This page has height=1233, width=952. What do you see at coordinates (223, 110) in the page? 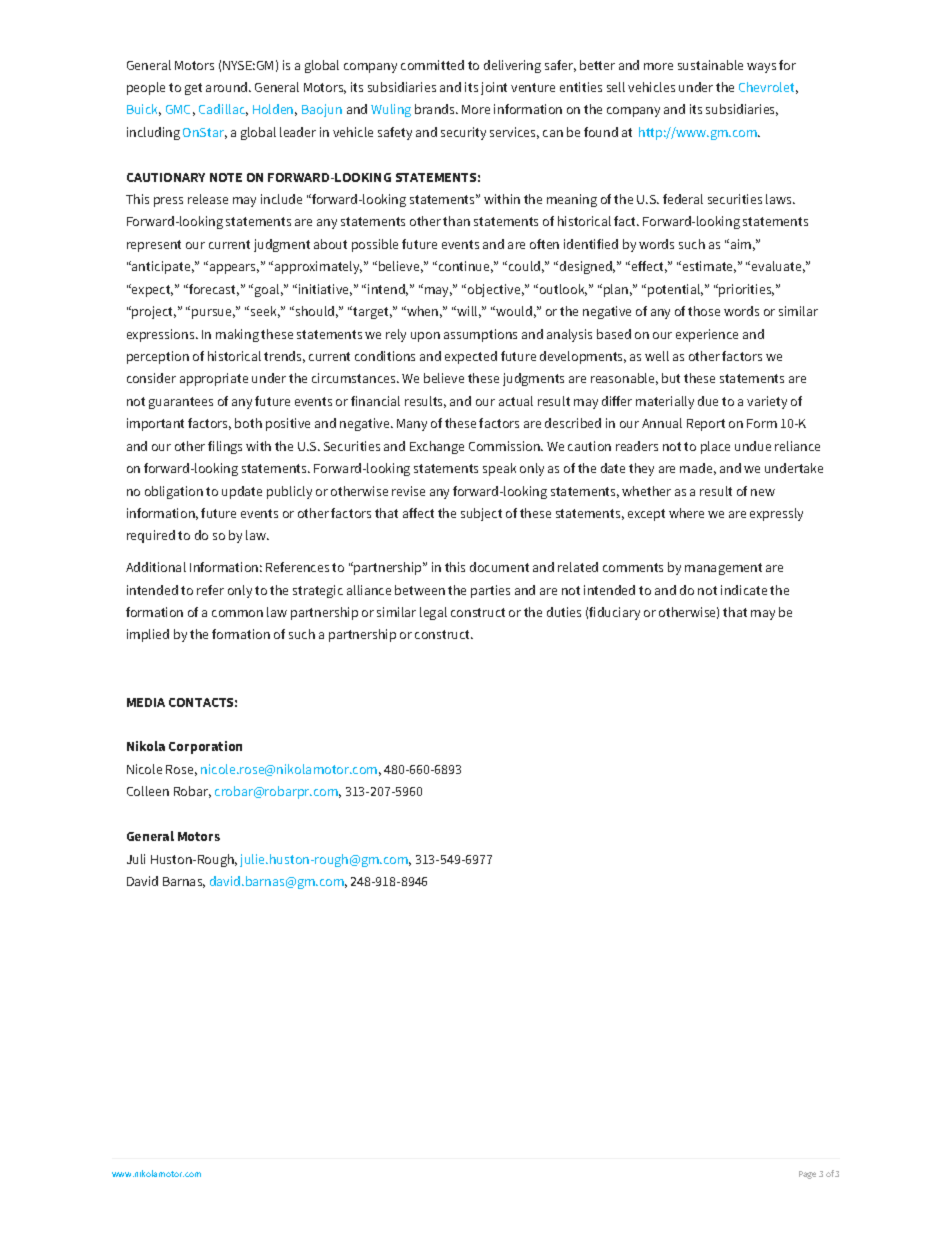
I see `Cadillac` at bounding box center [223, 110].
